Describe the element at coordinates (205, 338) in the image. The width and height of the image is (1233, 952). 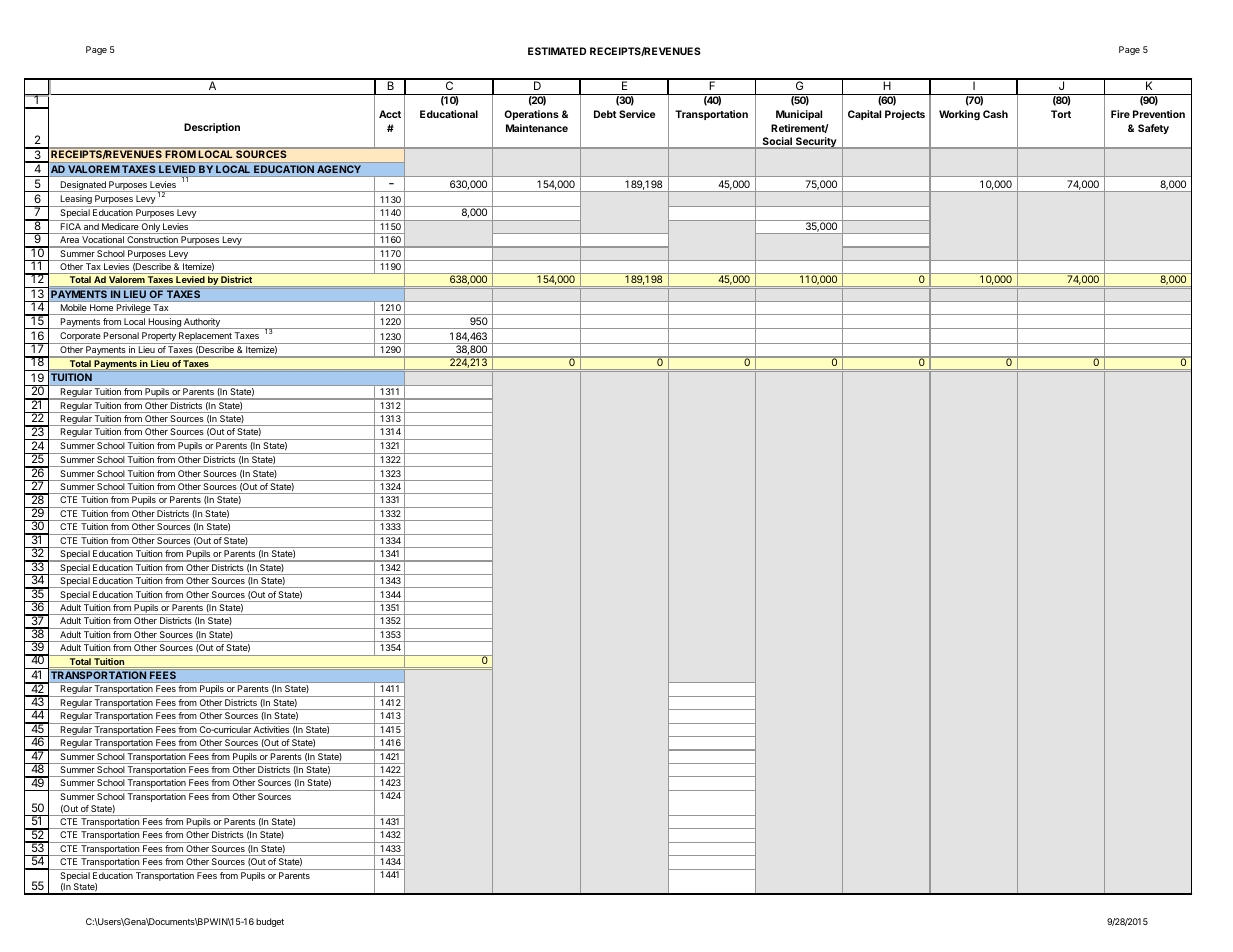
I see `Replacement` at that location.
